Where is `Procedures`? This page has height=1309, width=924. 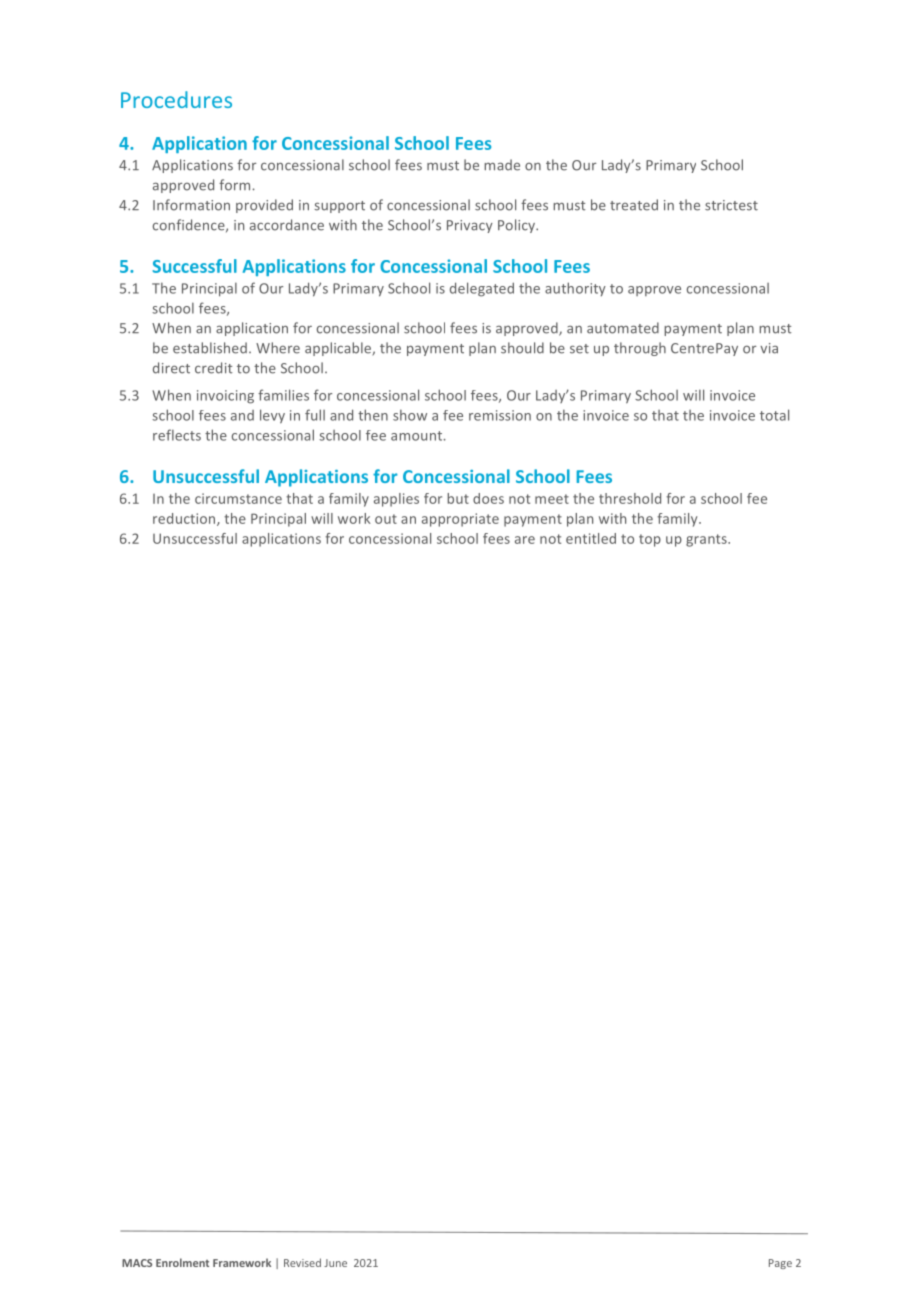
Procedures is located at coordinates (176, 99).
